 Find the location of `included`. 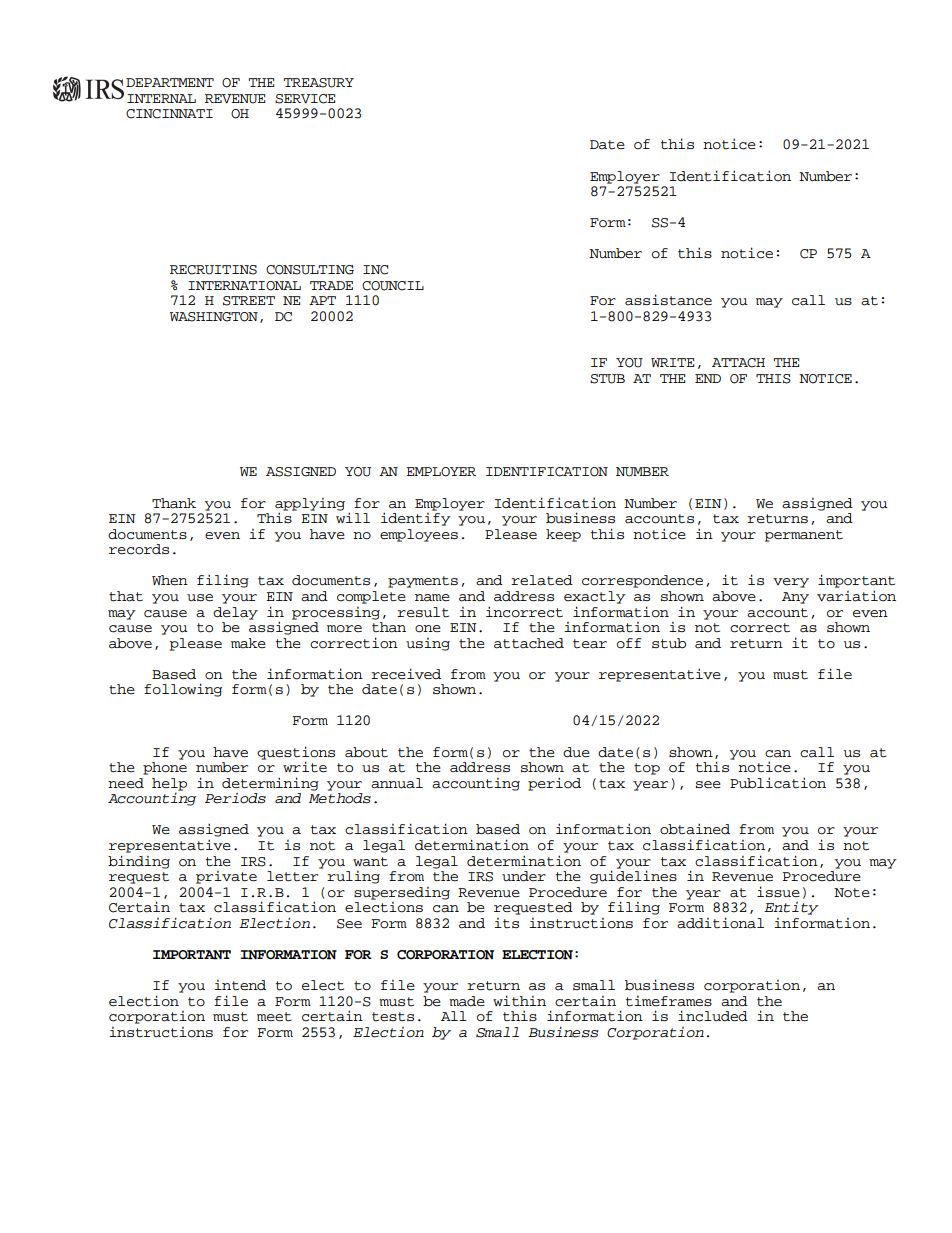

included is located at coordinates (713, 1016).
